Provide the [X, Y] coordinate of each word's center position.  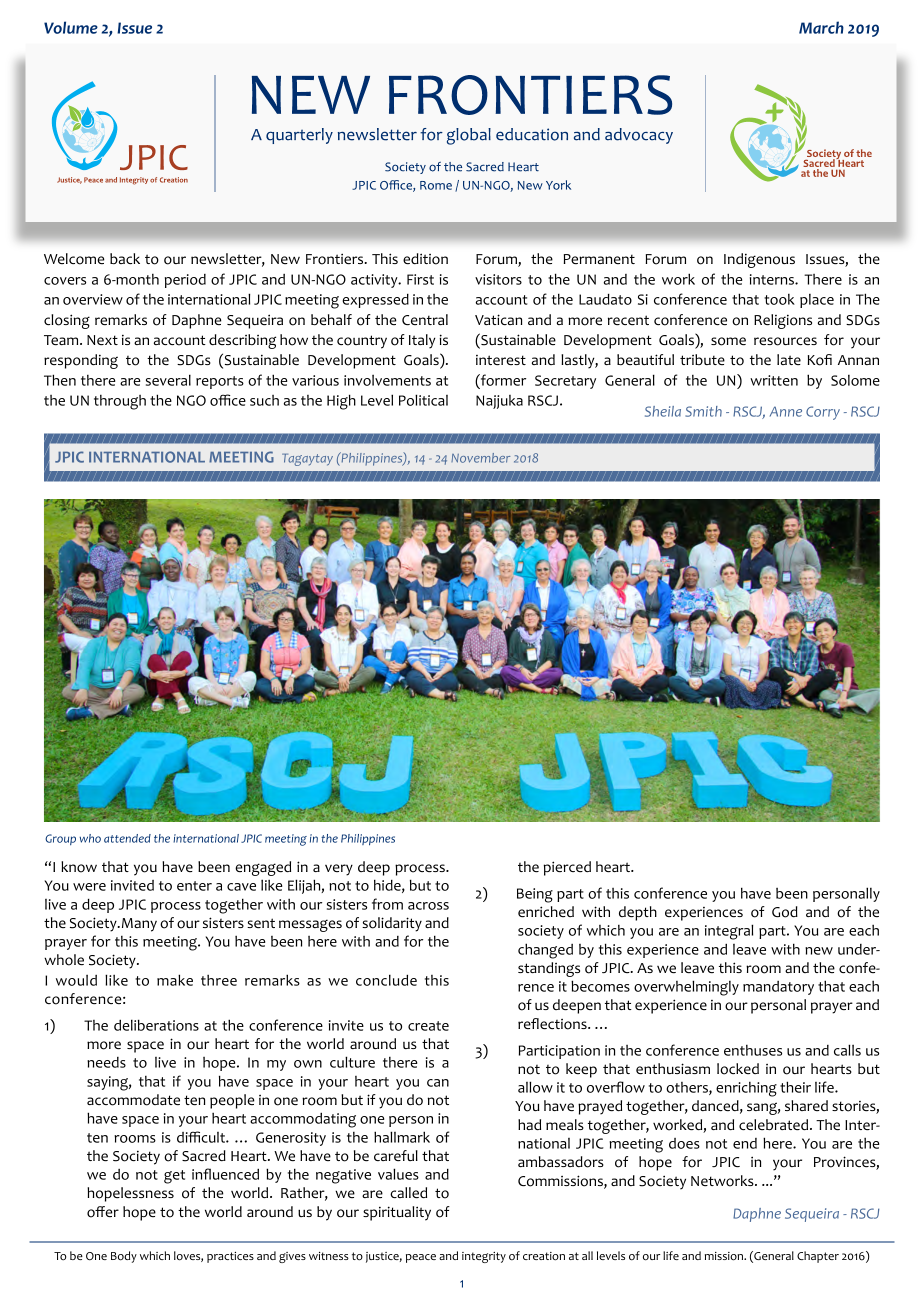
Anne [786, 411]
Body [124, 1257]
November [480, 458]
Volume [71, 27]
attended [127, 838]
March [821, 27]
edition [425, 259]
